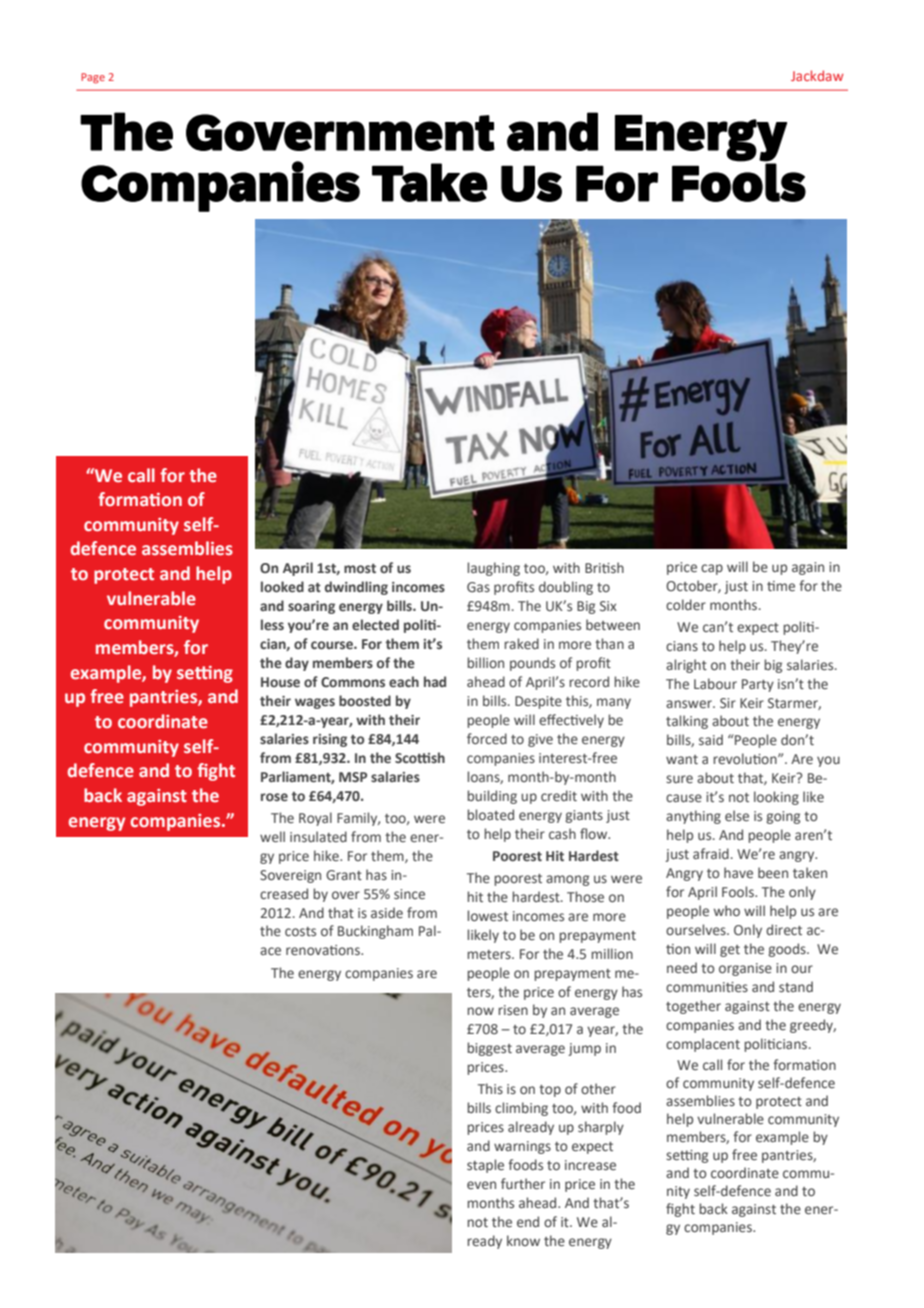  I want to click on House, so click(280, 682).
